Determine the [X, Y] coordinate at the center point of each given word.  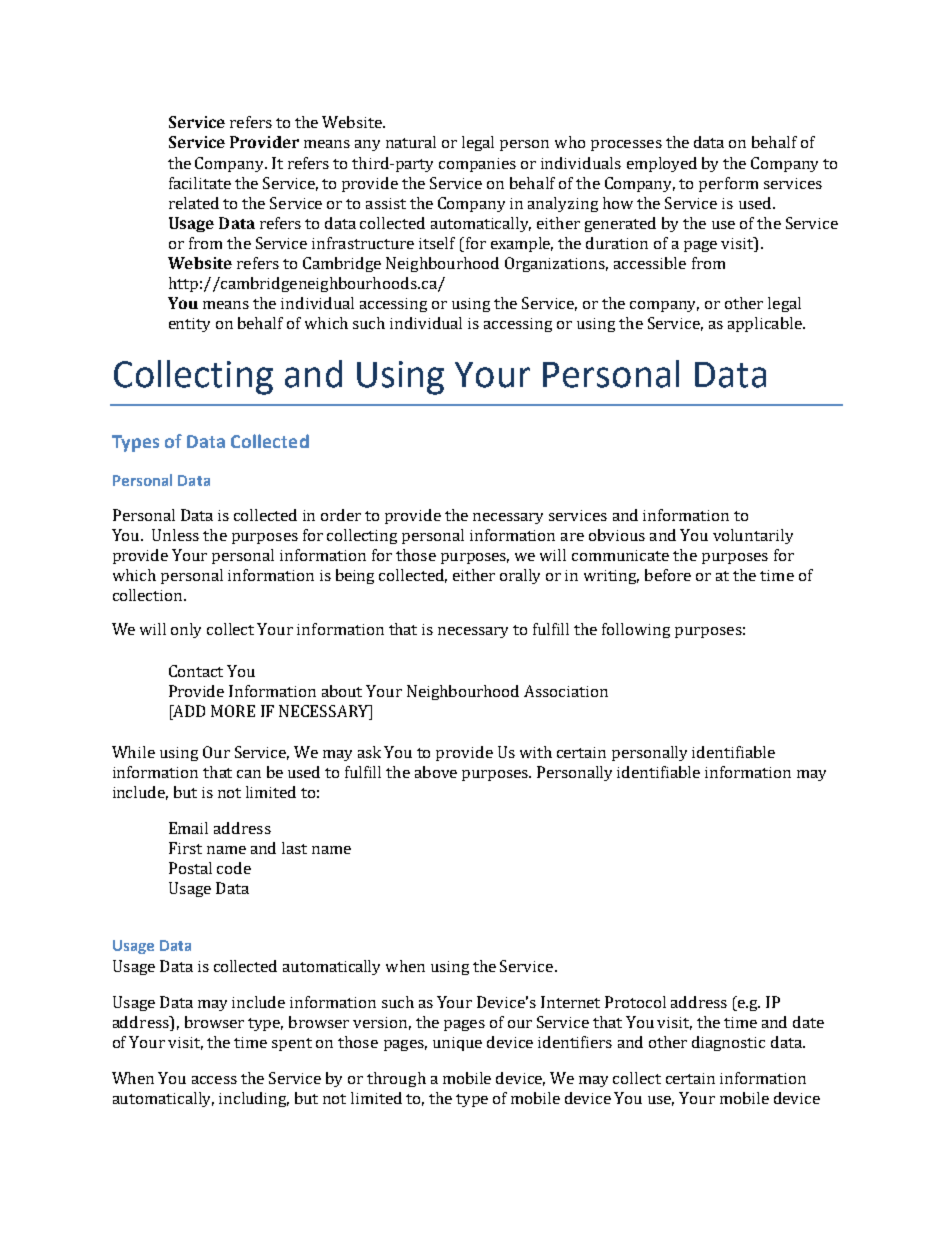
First [185, 848]
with [536, 752]
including [254, 1099]
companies [477, 165]
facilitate [200, 183]
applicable [766, 324]
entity [189, 325]
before [668, 575]
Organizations [556, 264]
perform [728, 184]
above [436, 772]
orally [520, 576]
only [186, 630]
